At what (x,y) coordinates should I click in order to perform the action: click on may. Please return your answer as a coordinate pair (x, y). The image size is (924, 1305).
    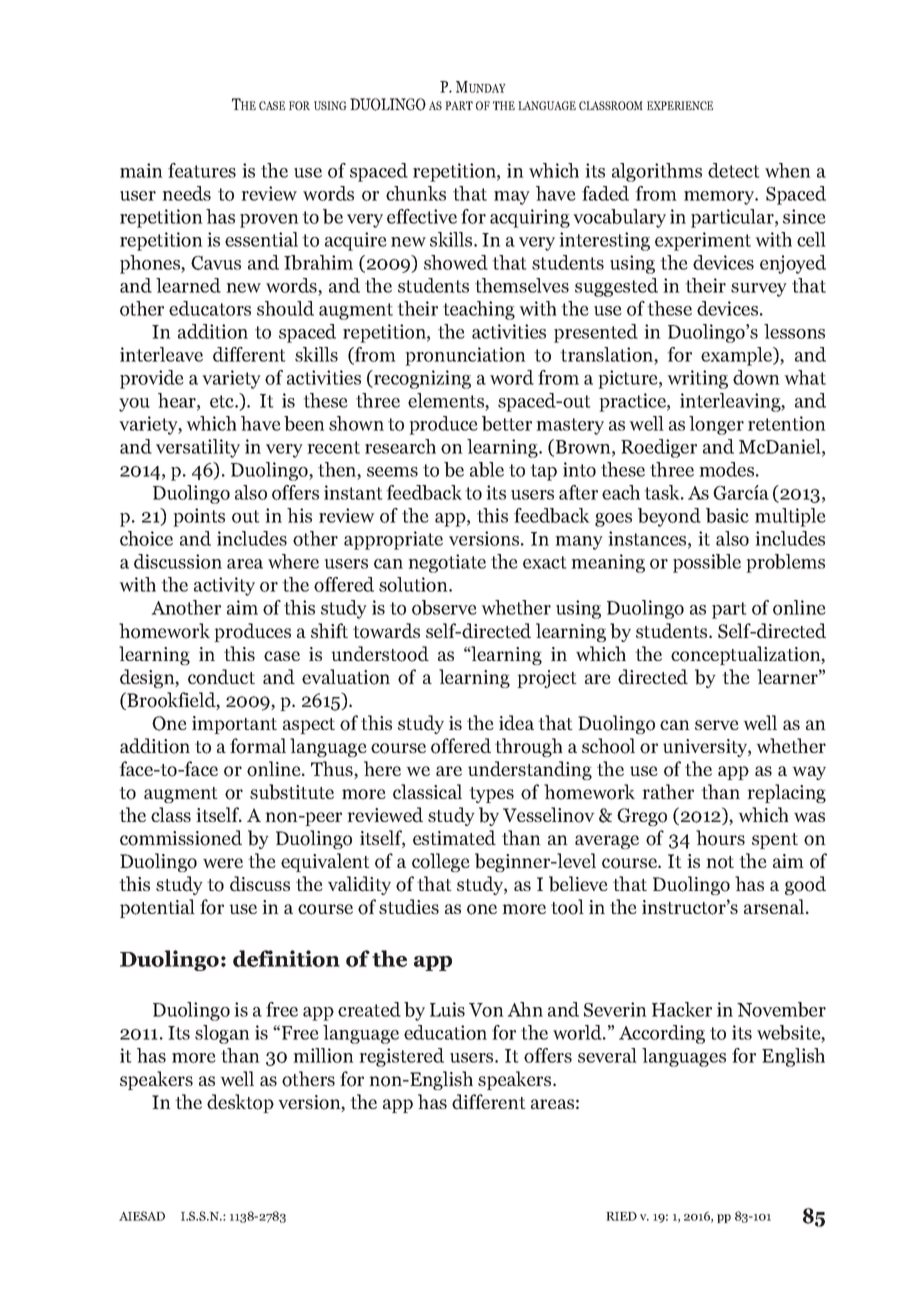
    Looking at the image, I should click on (512, 198).
